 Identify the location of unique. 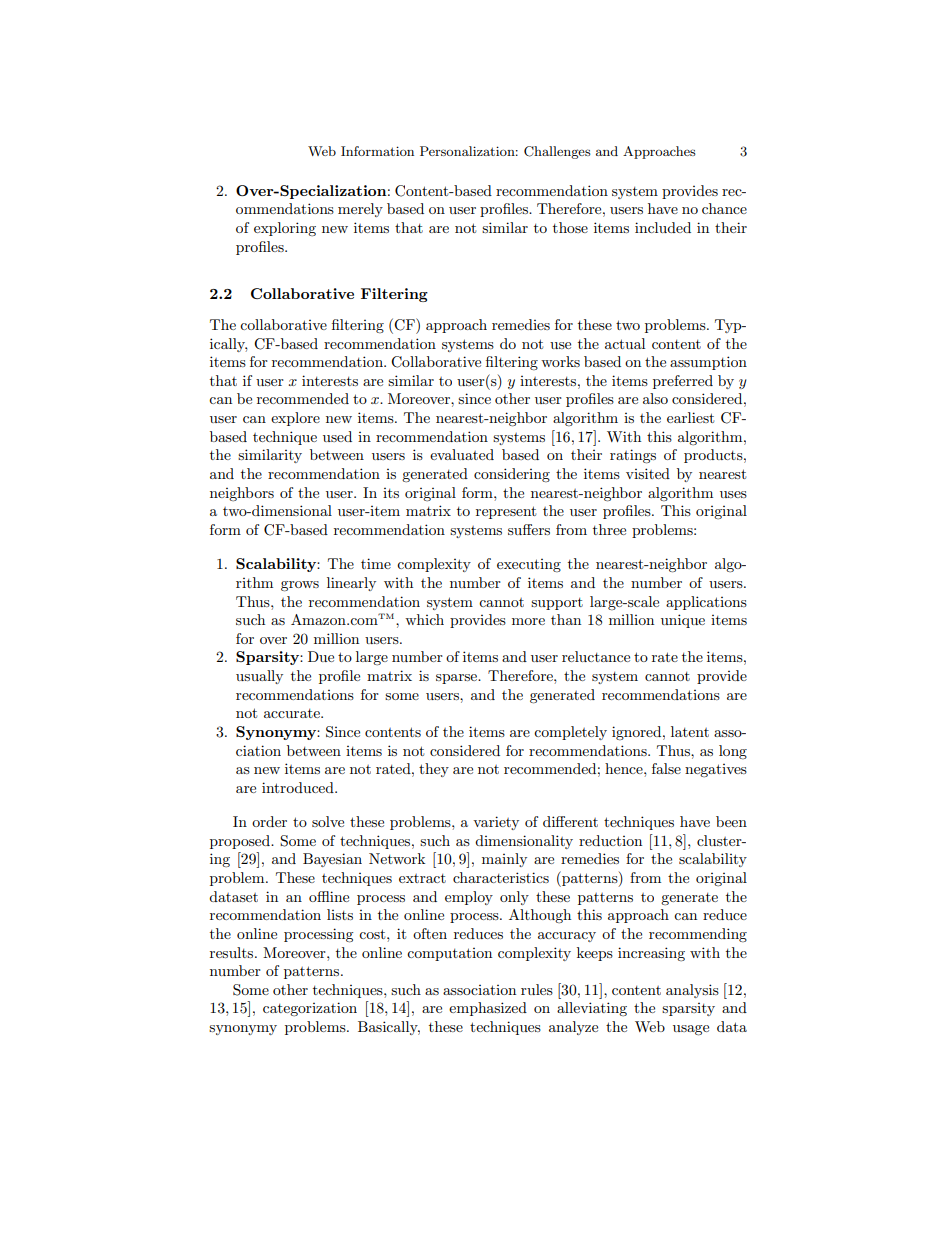
(683, 621).
